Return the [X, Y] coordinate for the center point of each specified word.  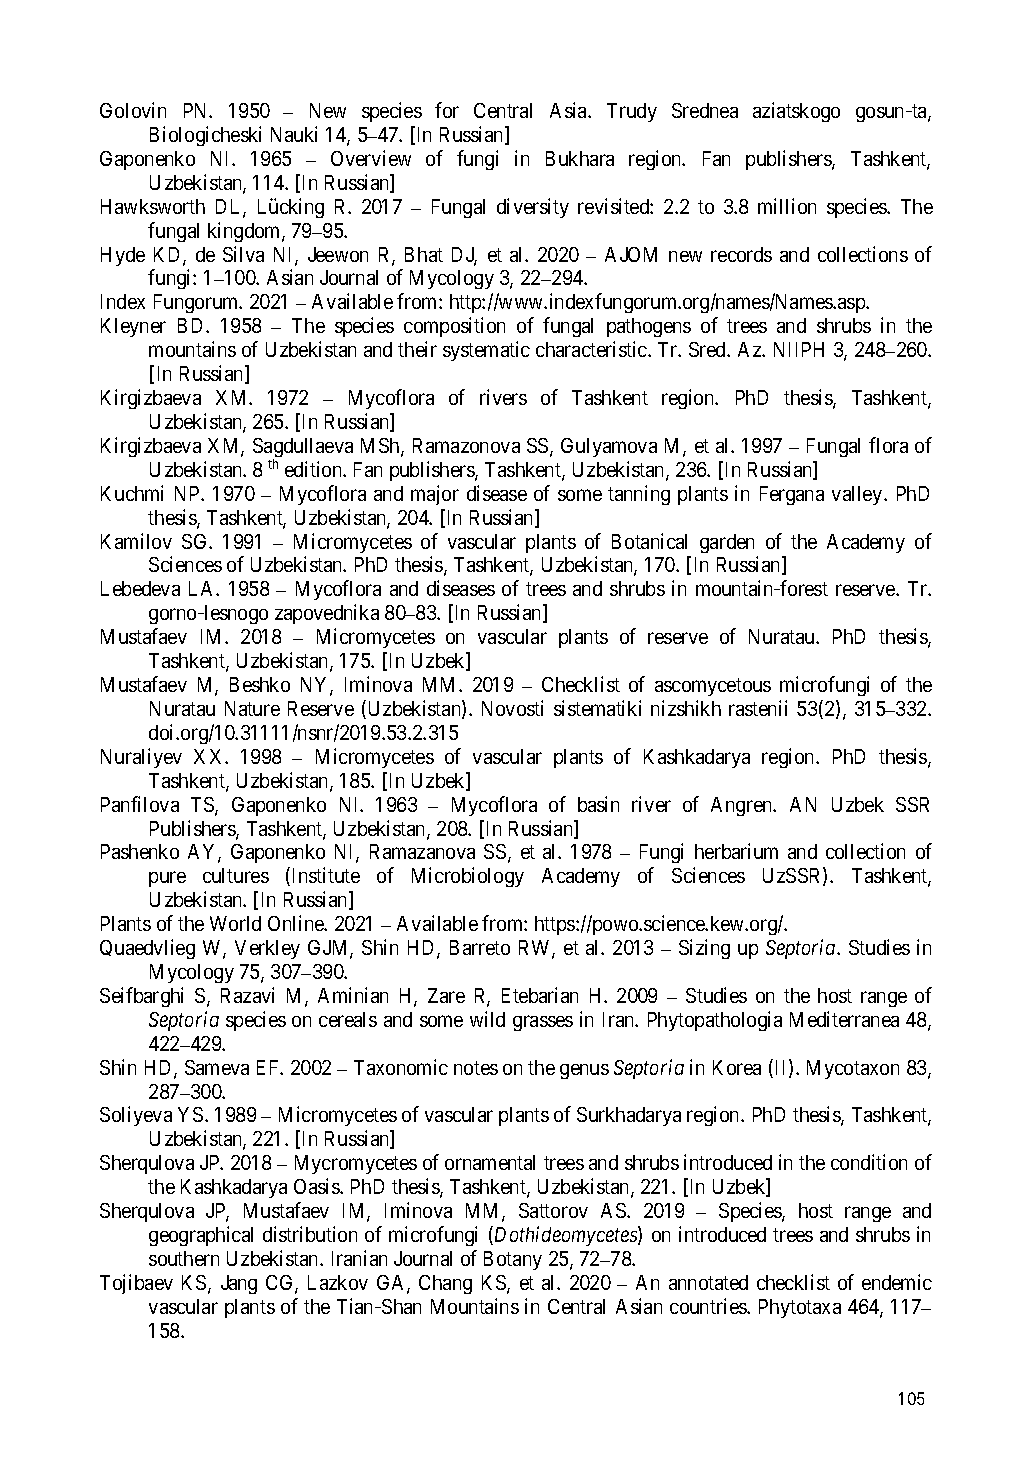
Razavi [247, 995]
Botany [513, 1260]
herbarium [736, 851]
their [417, 349]
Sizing [704, 949]
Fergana [792, 495]
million [787, 206]
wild [487, 1019]
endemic [897, 1282]
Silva [243, 254]
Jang [239, 1284]
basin [598, 804]
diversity [533, 208]
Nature [252, 708]
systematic [486, 351]
